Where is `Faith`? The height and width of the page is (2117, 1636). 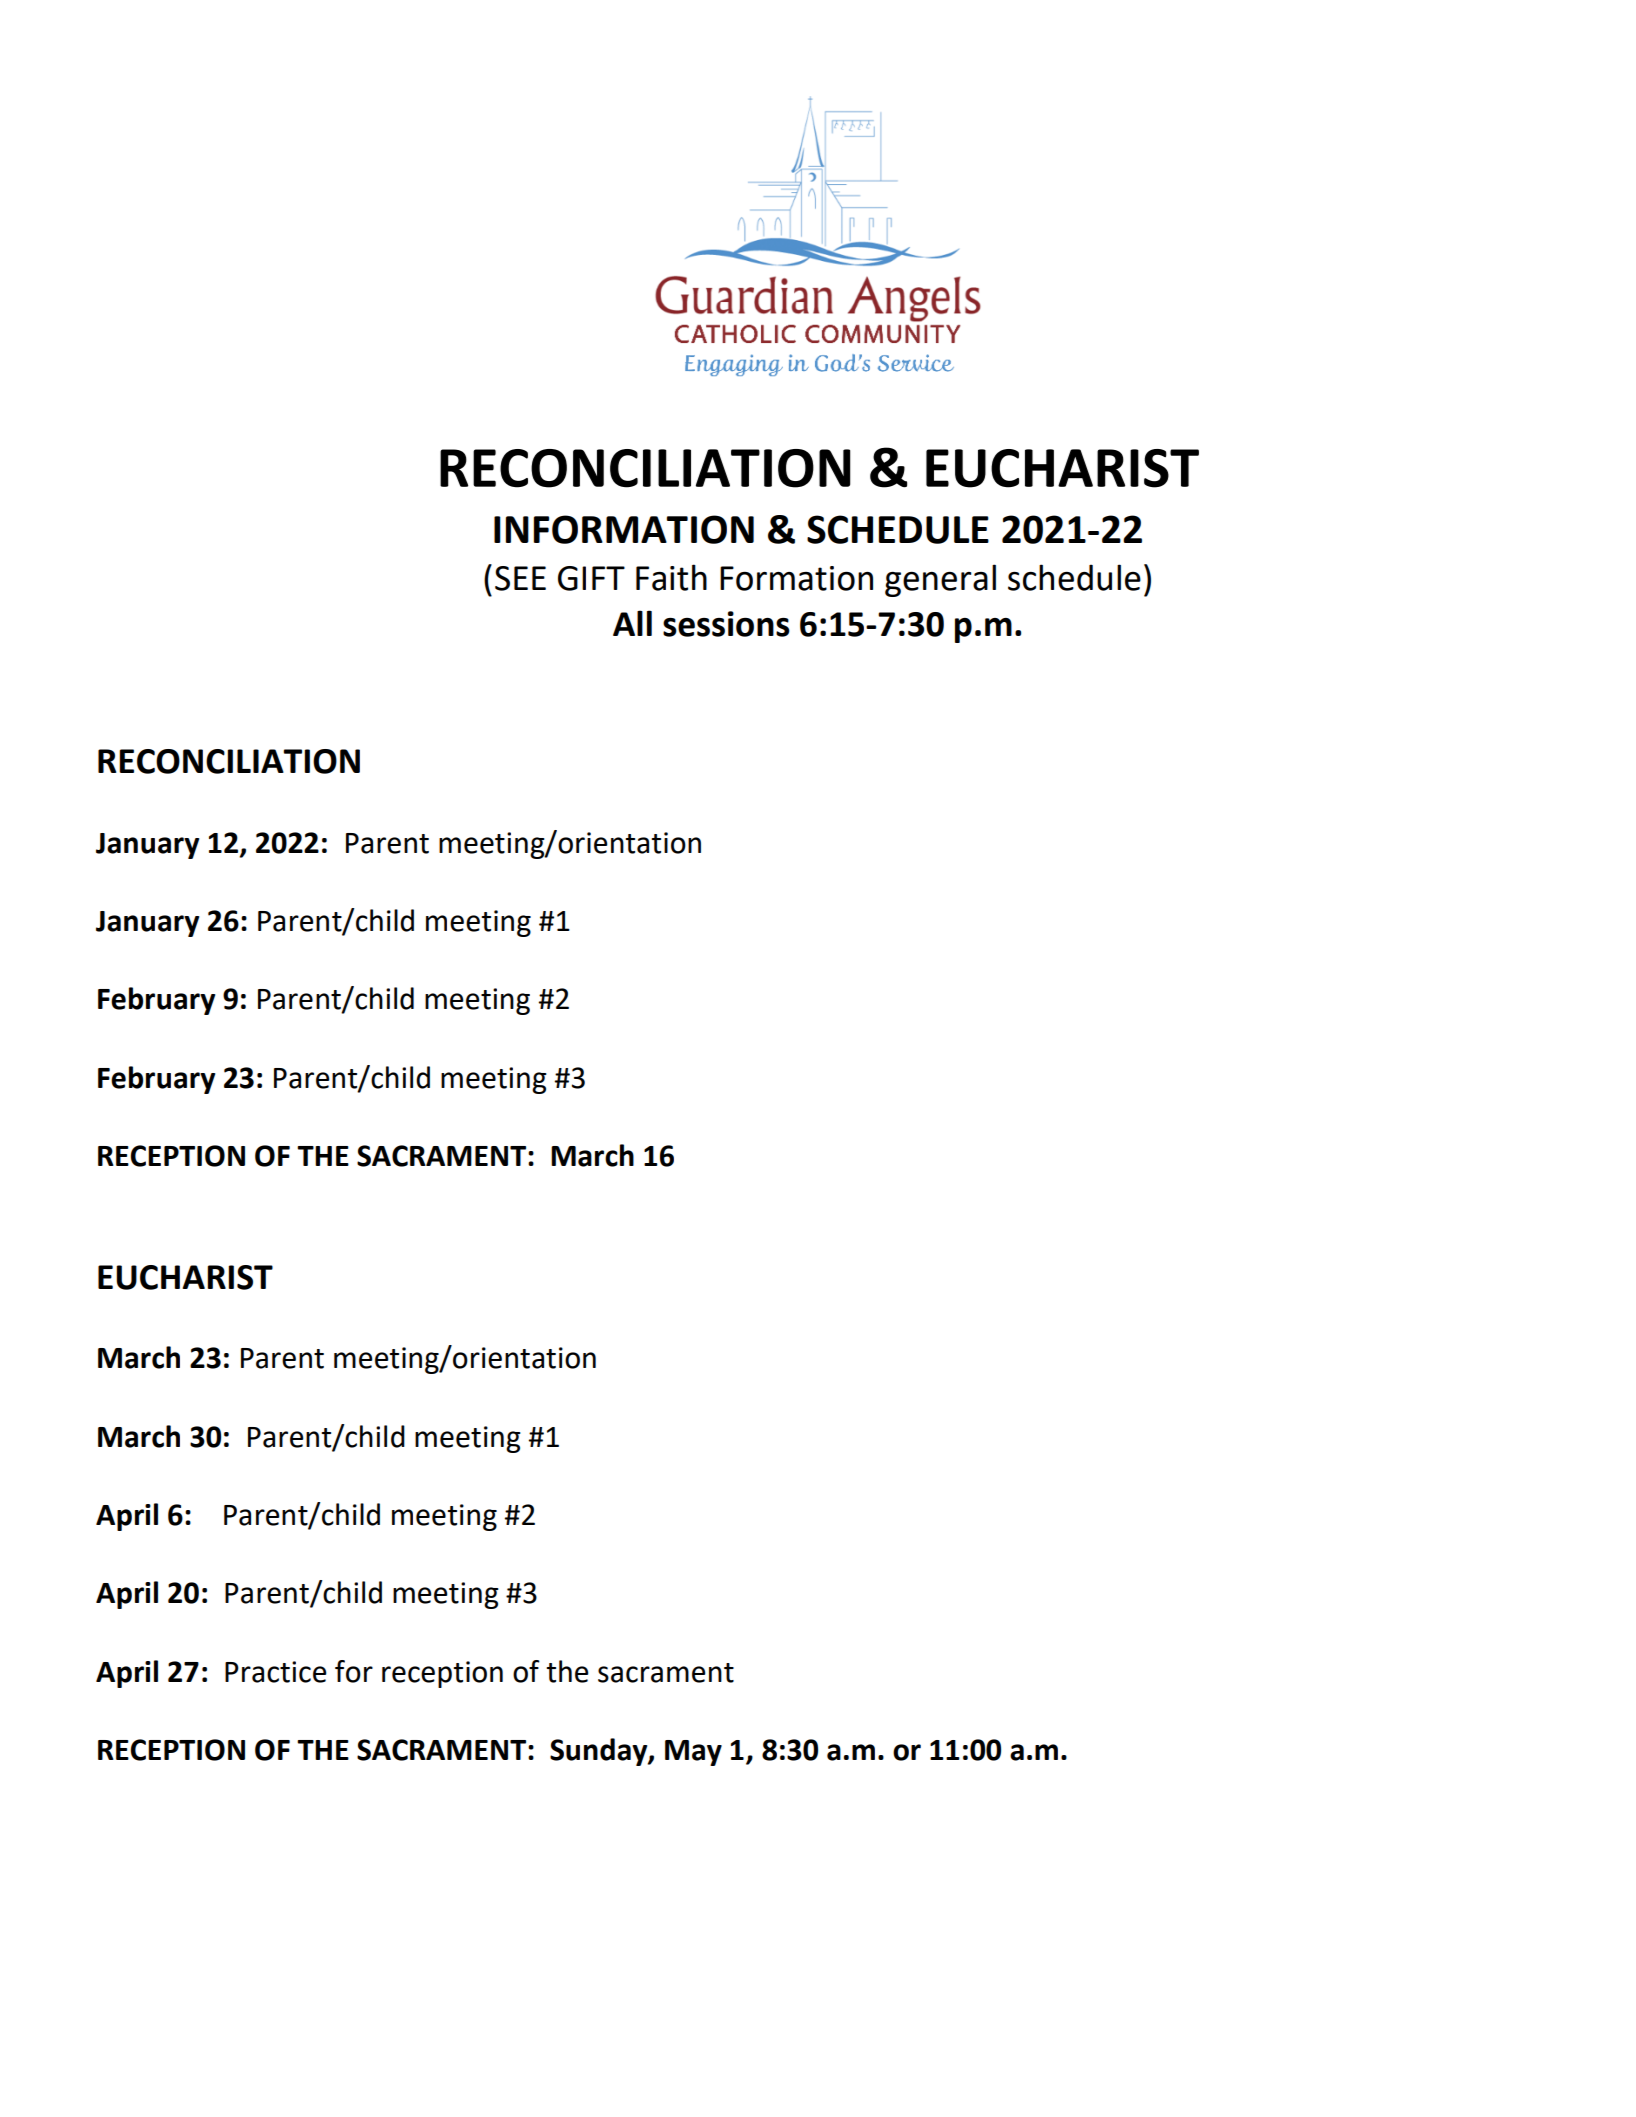 Faith is located at coordinates (671, 577).
